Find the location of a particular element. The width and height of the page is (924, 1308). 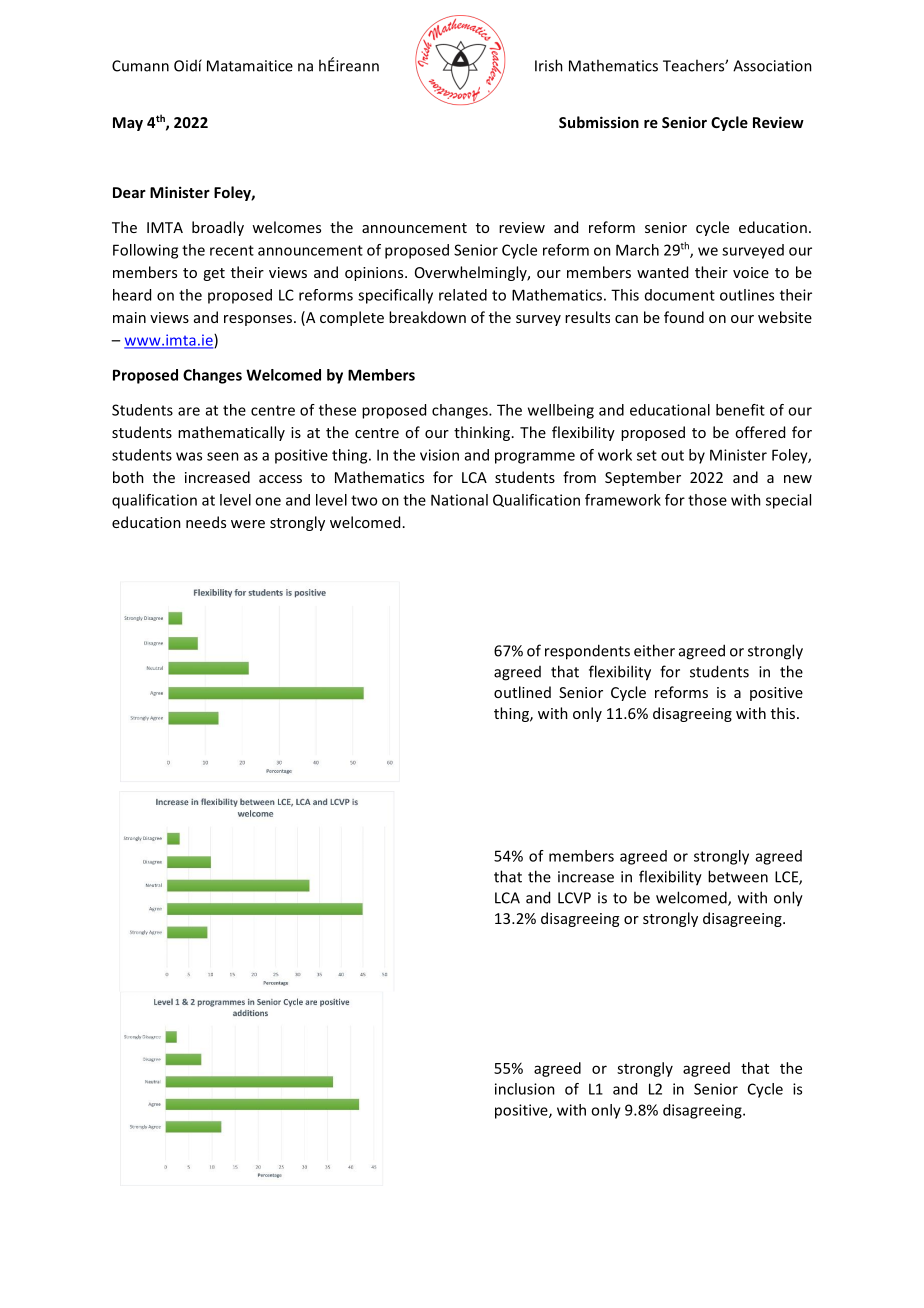

needs is located at coordinates (206, 522).
